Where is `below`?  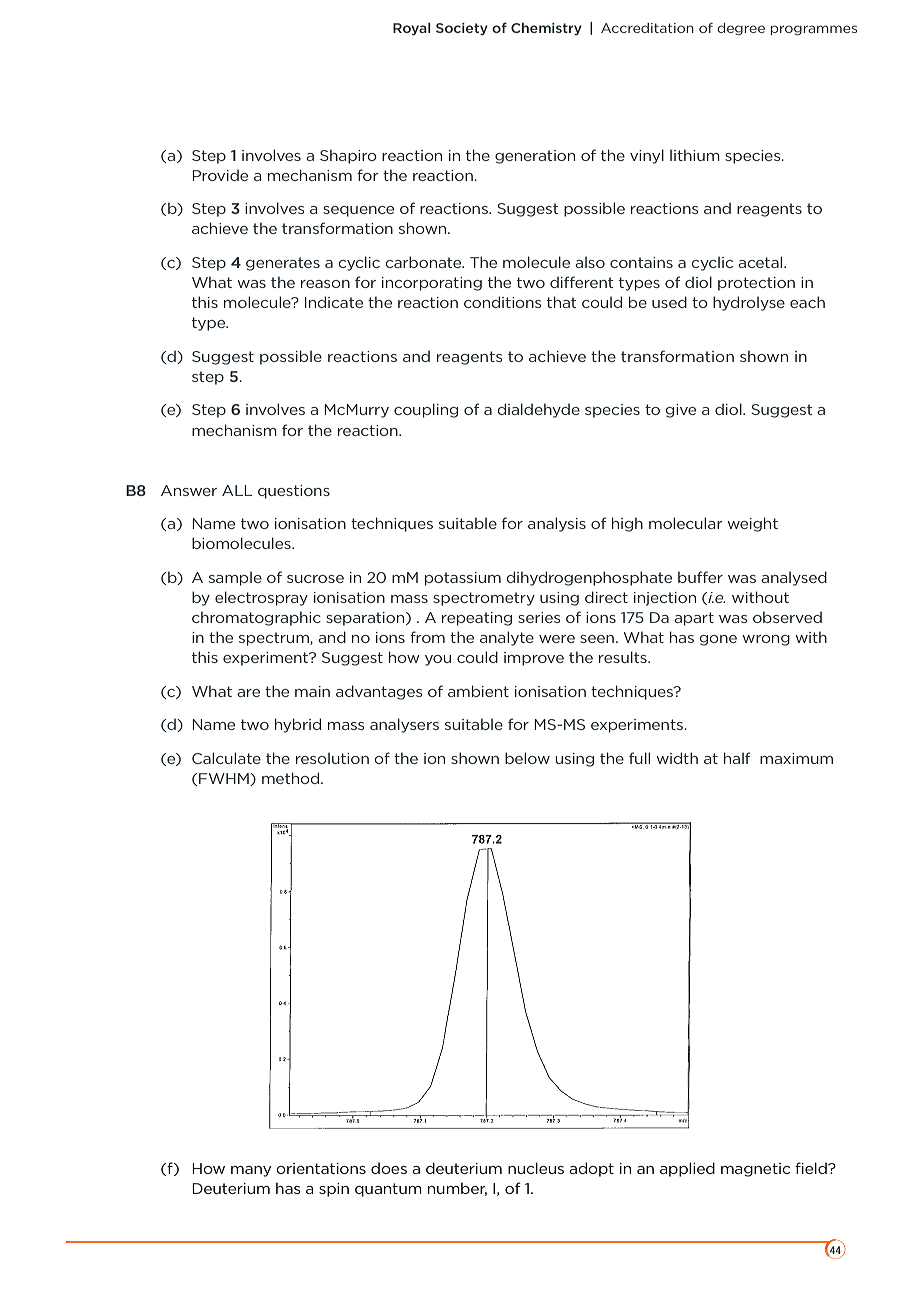 below is located at coordinates (527, 758).
